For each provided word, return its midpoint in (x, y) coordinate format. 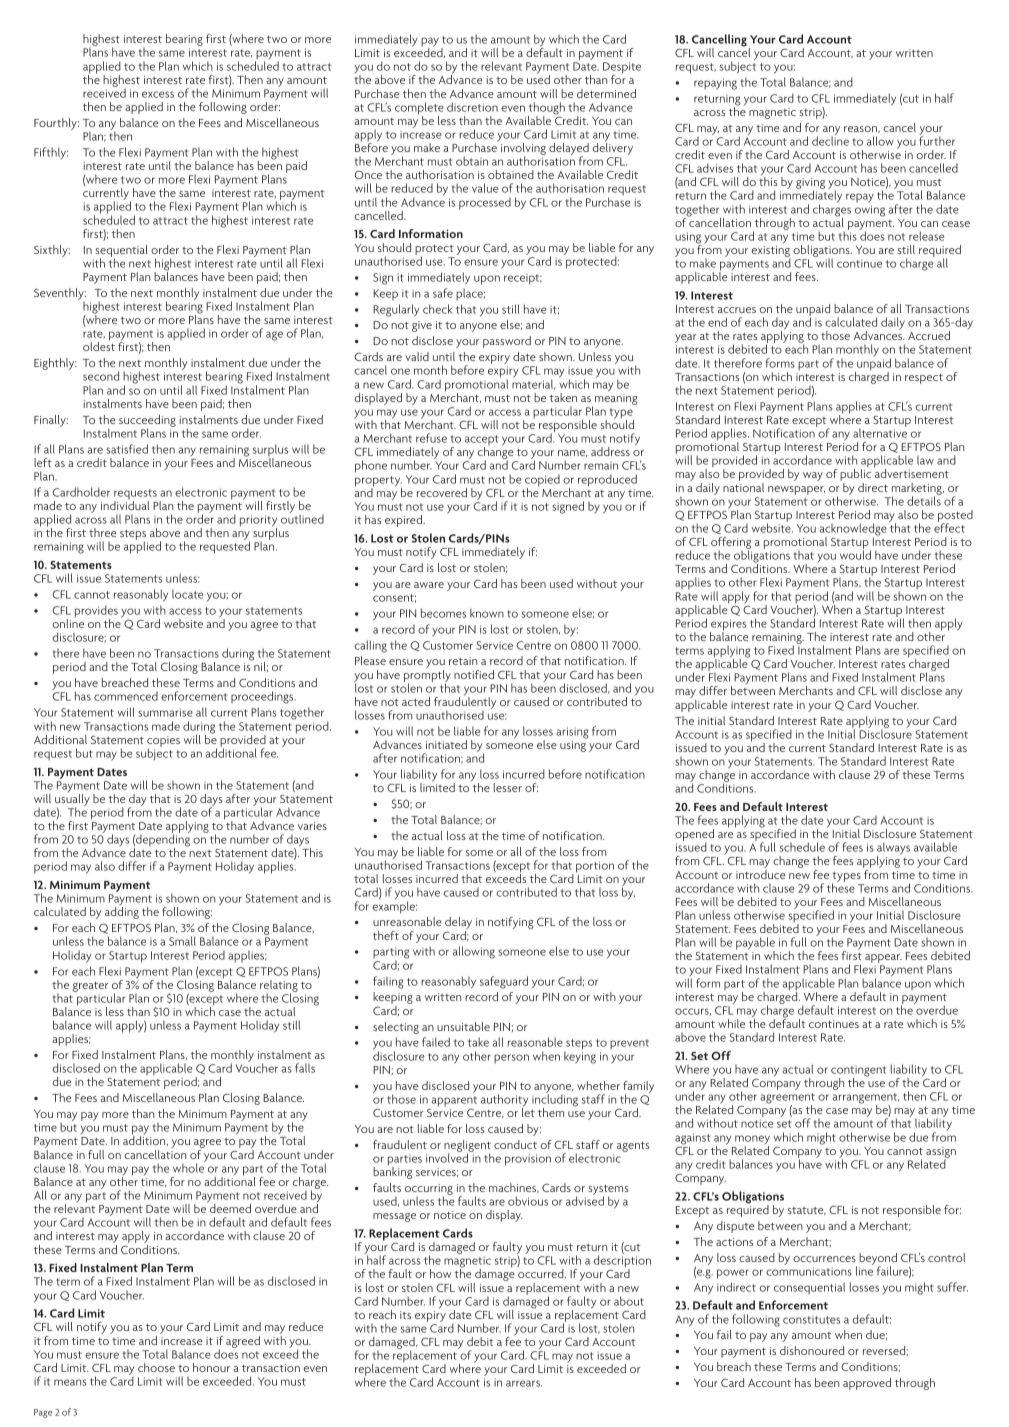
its (405, 1315)
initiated (446, 744)
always (893, 849)
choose (156, 1367)
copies (163, 742)
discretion (472, 107)
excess (158, 94)
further (937, 140)
